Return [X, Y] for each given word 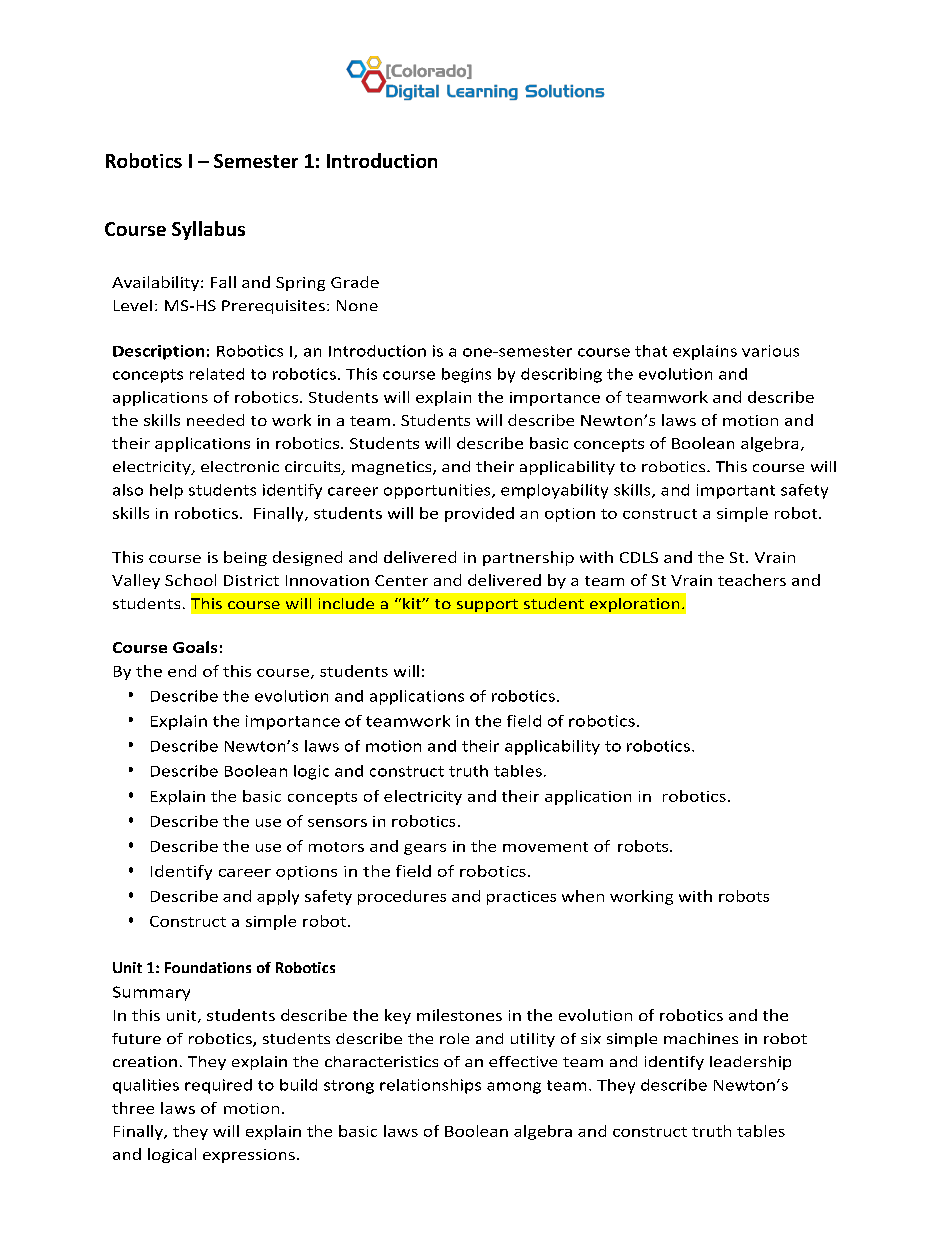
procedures [402, 897]
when [583, 896]
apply [278, 897]
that [651, 351]
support [487, 605]
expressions [249, 1156]
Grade [355, 282]
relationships [430, 1086]
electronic [240, 466]
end [182, 671]
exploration [634, 605]
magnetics [393, 468]
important [736, 491]
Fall [223, 282]
